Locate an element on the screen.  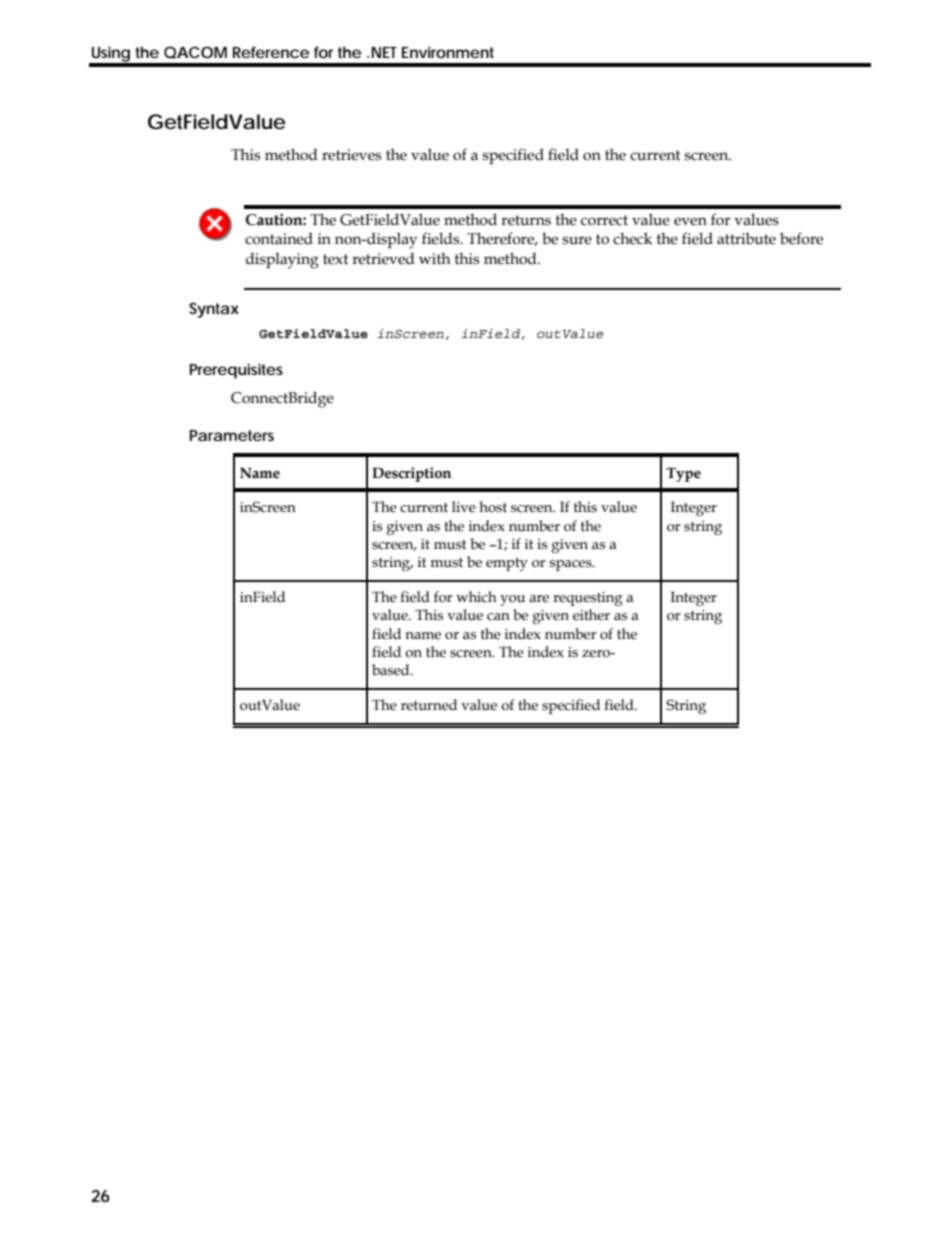
attribute is located at coordinates (746, 238).
